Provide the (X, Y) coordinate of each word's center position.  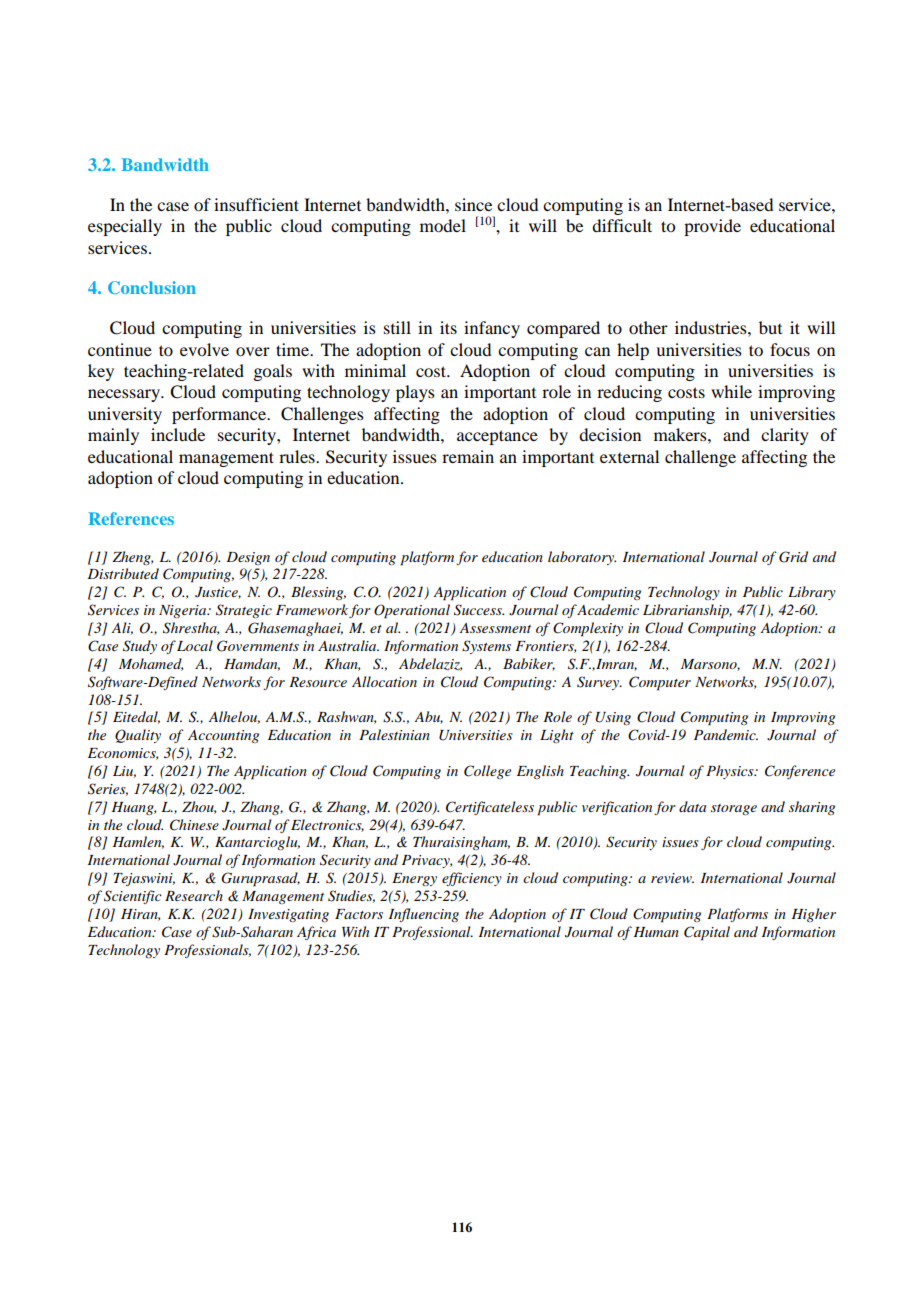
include (178, 434)
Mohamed (151, 664)
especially (125, 227)
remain (468, 456)
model (443, 225)
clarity (785, 436)
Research (194, 895)
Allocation (384, 681)
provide (712, 227)
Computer (660, 683)
